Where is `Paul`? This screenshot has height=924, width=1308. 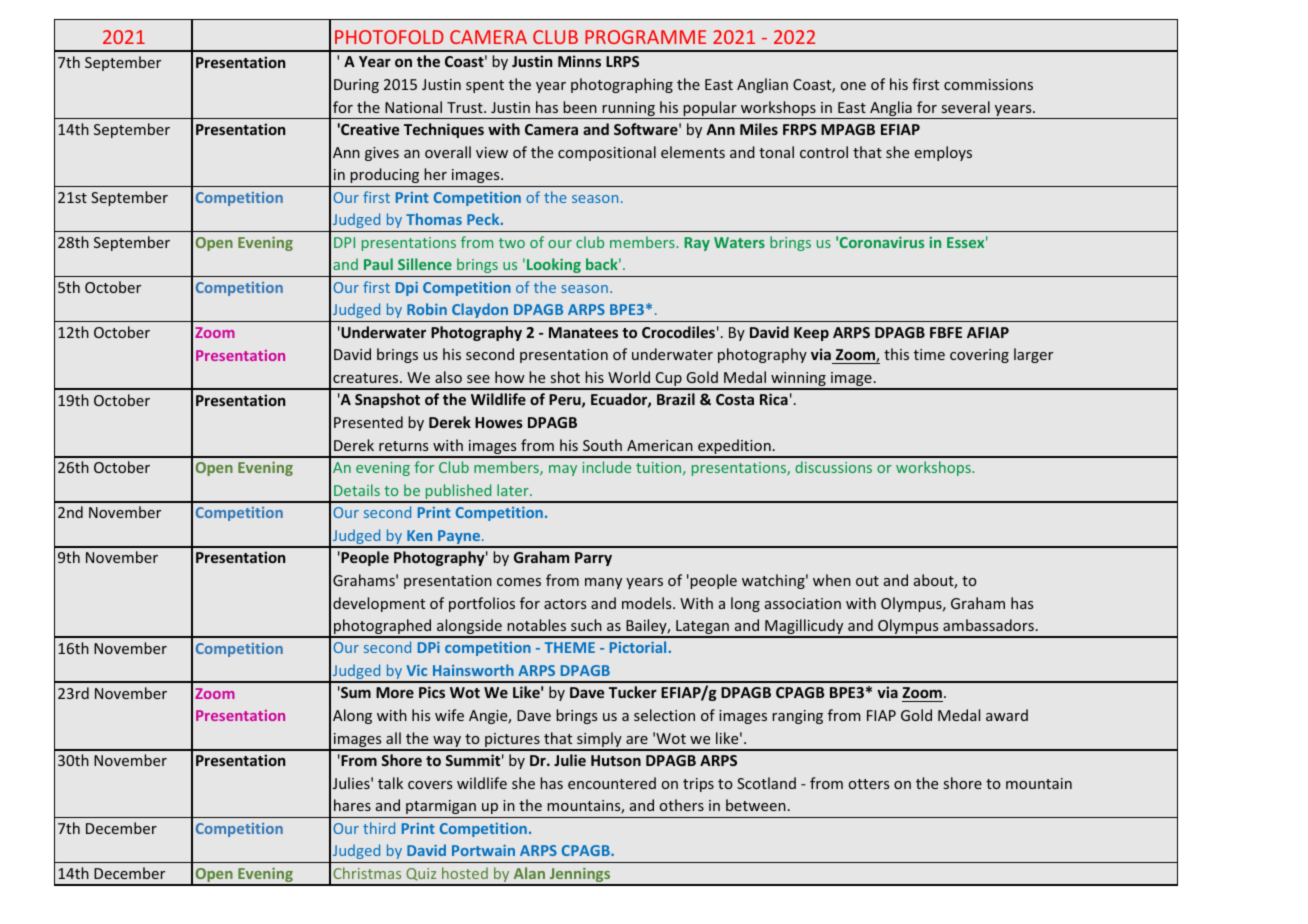
Paul is located at coordinates (378, 264).
